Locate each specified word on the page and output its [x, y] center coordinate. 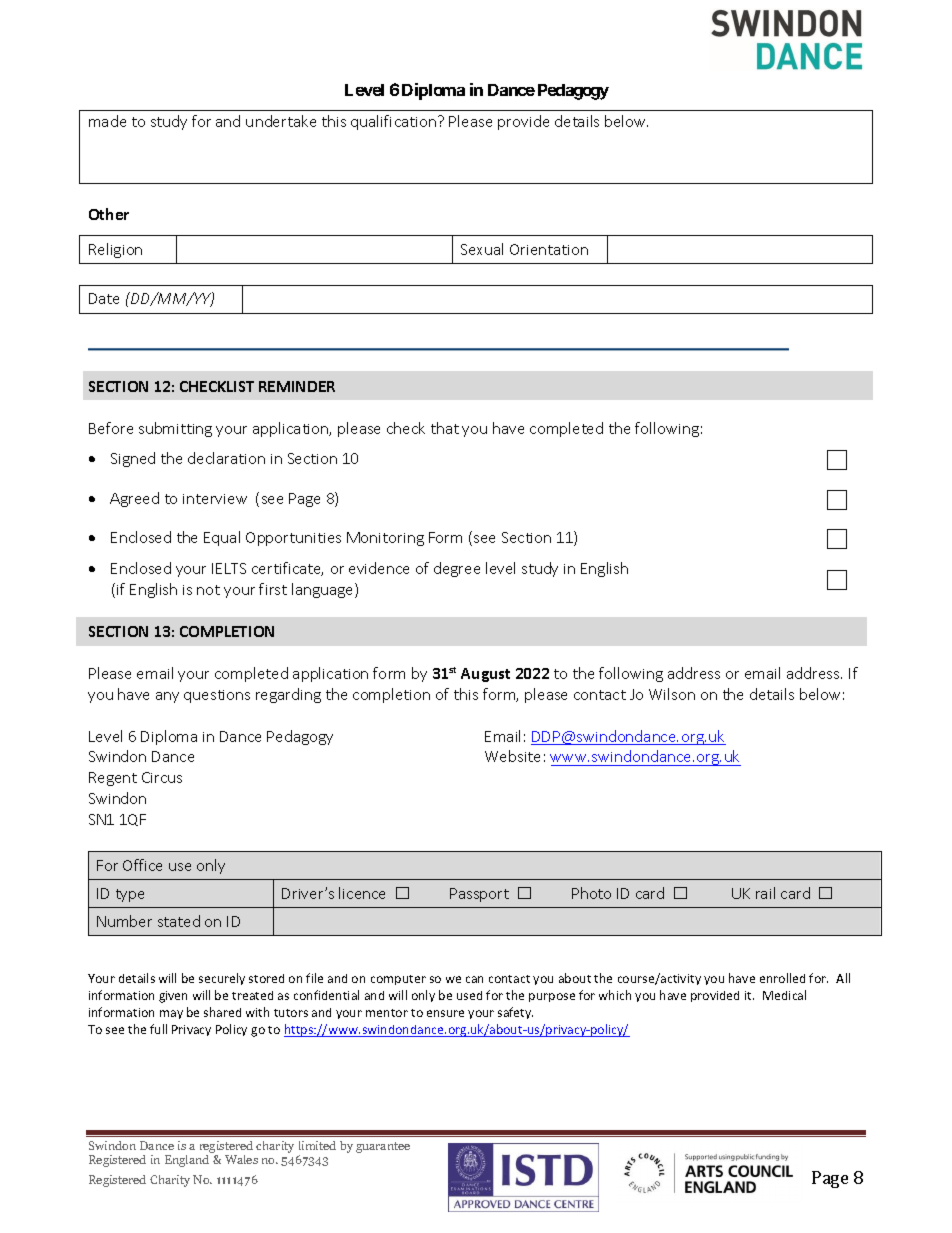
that [445, 428]
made [107, 121]
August [485, 675]
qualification [395, 122]
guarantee [383, 1147]
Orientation [549, 249]
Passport [479, 895]
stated [179, 921]
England [188, 1159]
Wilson [672, 694]
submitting [175, 429]
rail [765, 893]
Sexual [482, 249]
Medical [784, 995]
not [208, 590]
